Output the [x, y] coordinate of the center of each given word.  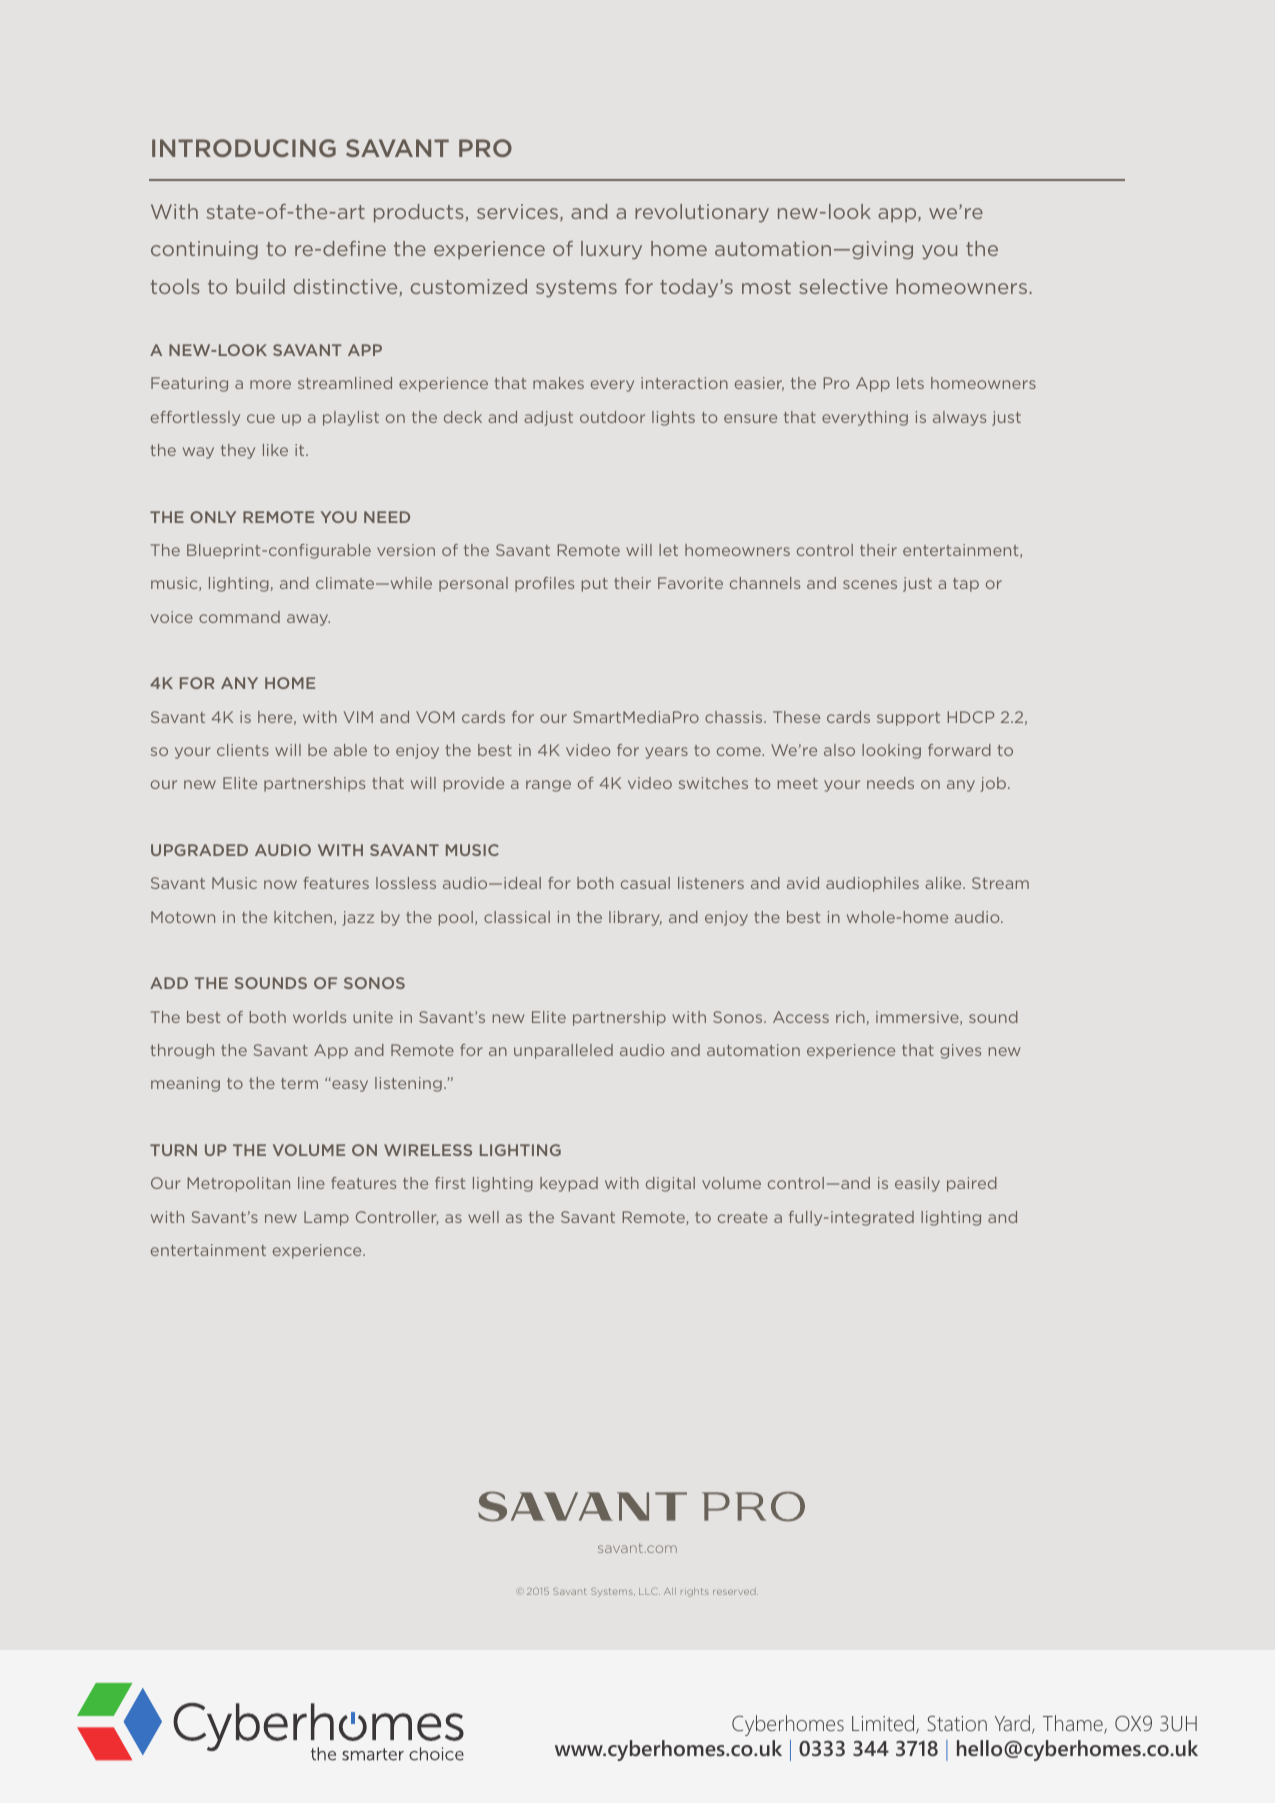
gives [960, 1051]
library [635, 918]
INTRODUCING [244, 148]
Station [957, 1723]
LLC [649, 1591]
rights [695, 1592]
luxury [611, 250]
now [280, 884]
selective [843, 286]
